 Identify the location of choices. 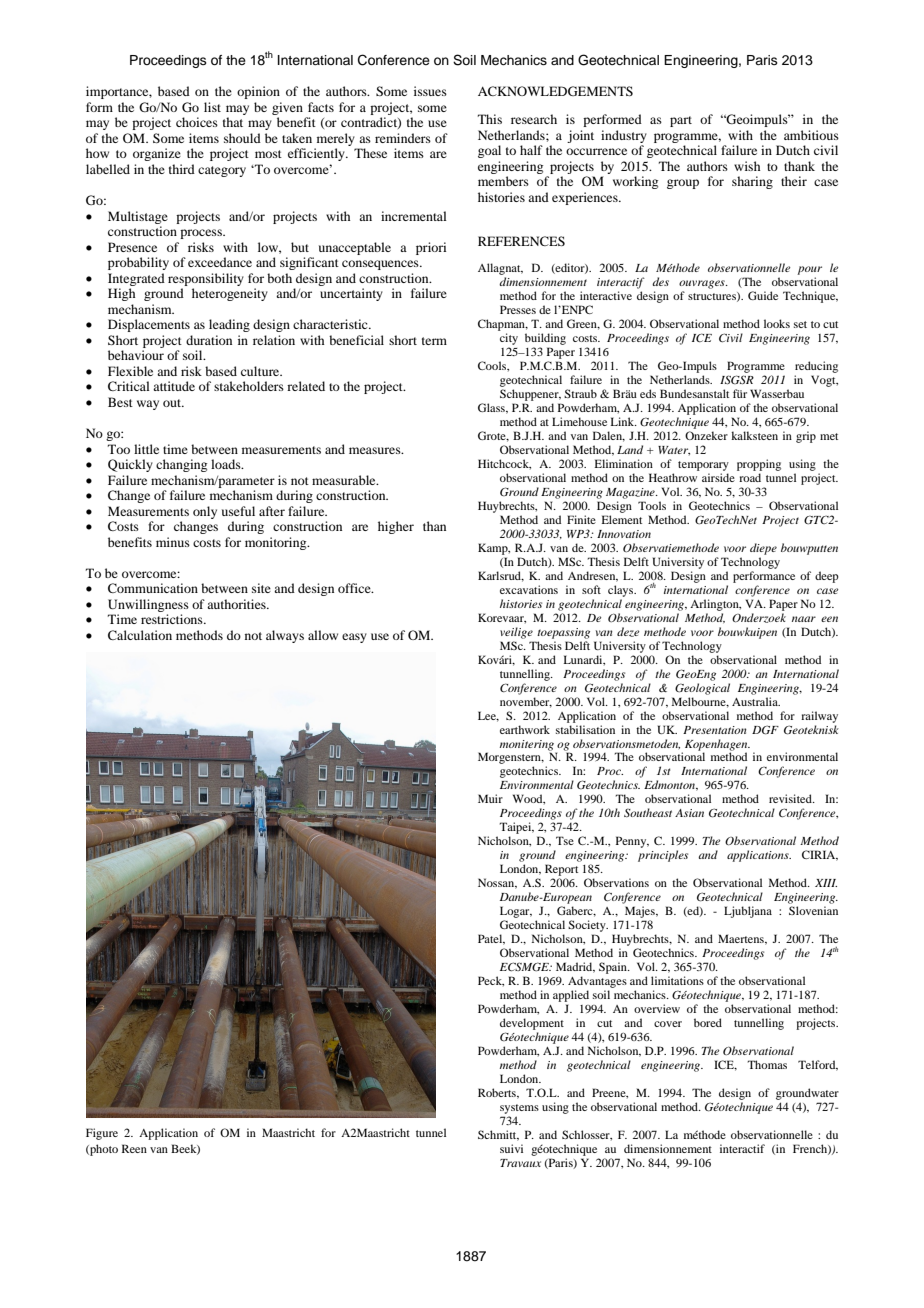
(197, 122).
